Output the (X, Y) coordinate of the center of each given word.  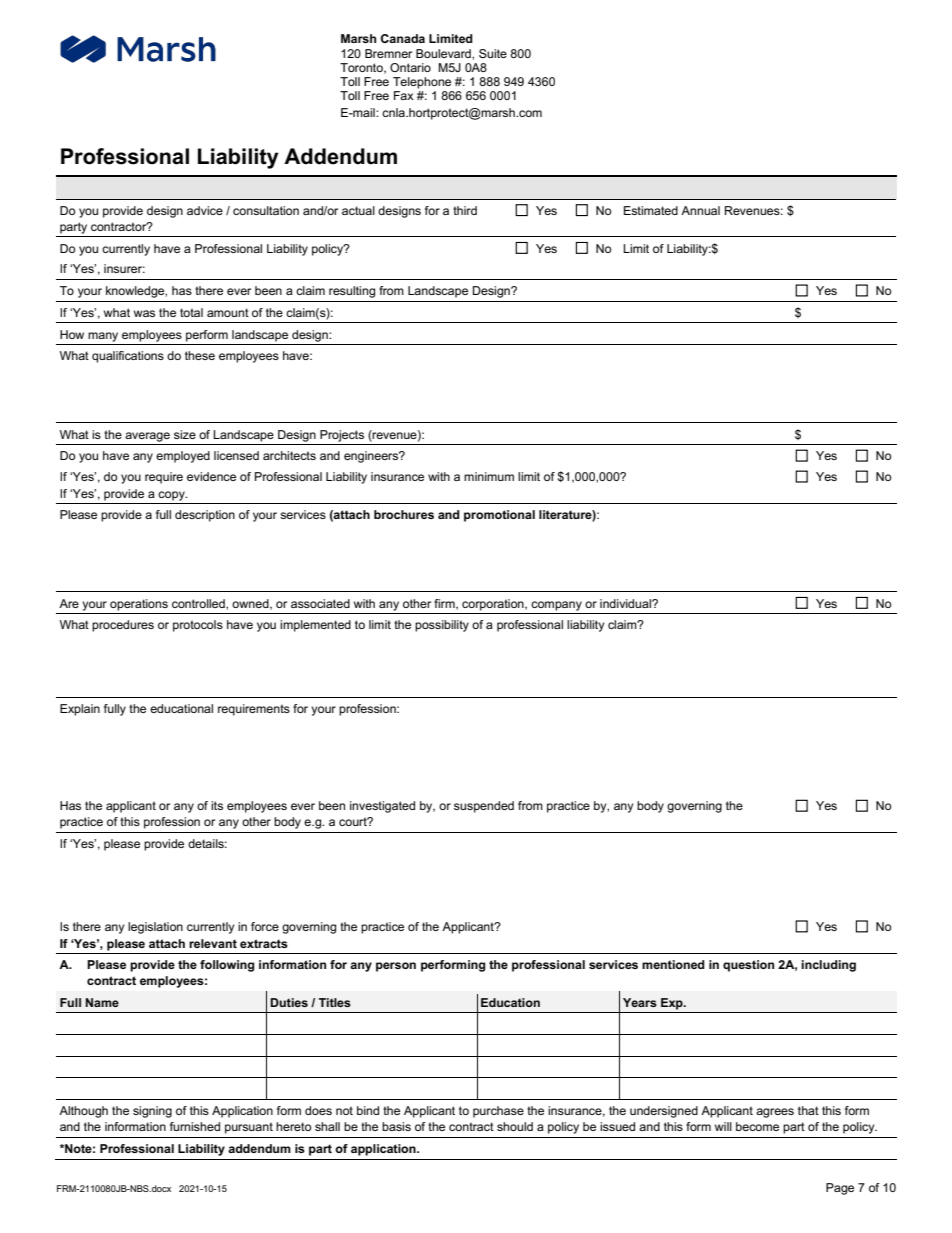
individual (626, 603)
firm (445, 604)
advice (205, 210)
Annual (700, 210)
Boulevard (444, 53)
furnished (195, 1126)
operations (139, 605)
